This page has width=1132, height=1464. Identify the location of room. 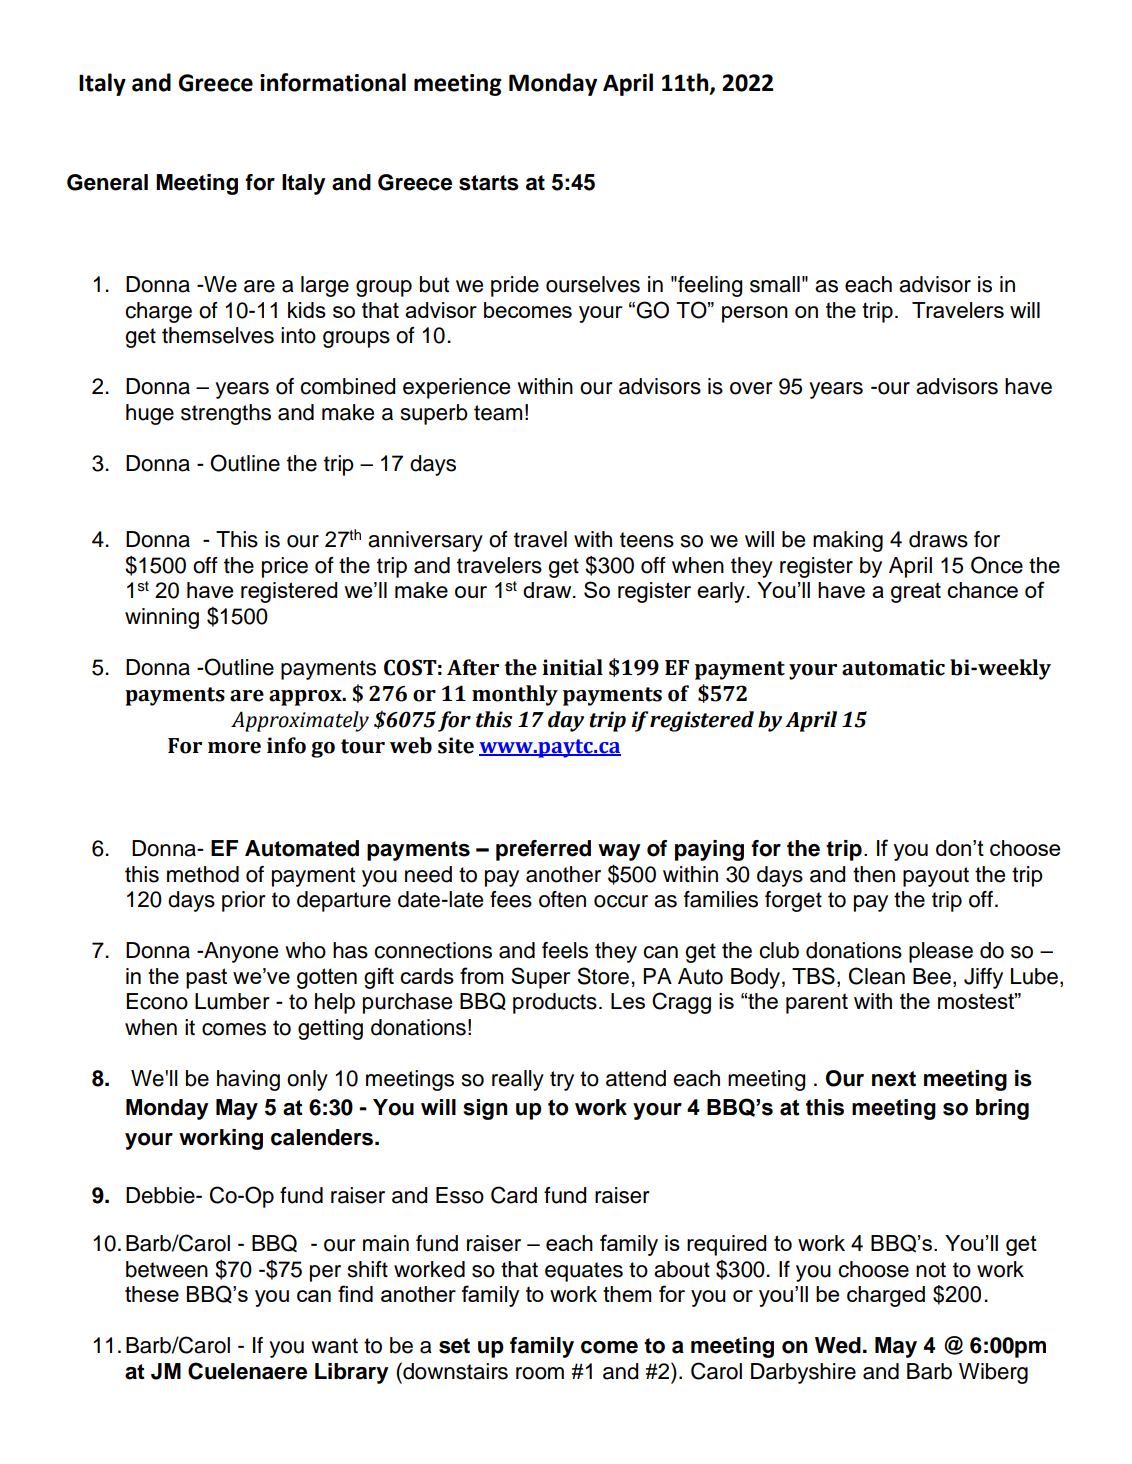
(540, 1373).
